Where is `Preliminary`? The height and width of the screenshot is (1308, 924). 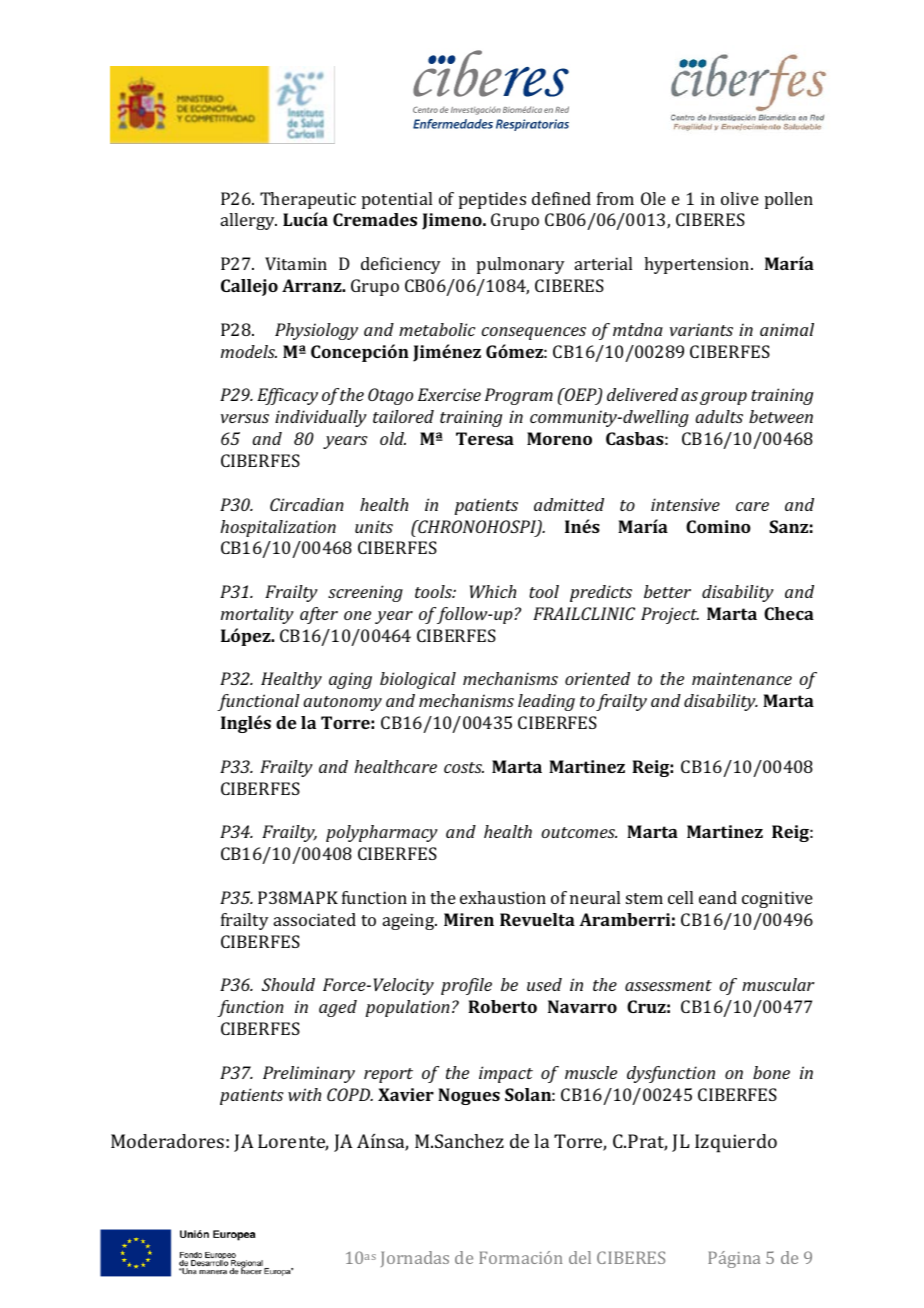 Preliminary is located at coordinates (309, 1074).
